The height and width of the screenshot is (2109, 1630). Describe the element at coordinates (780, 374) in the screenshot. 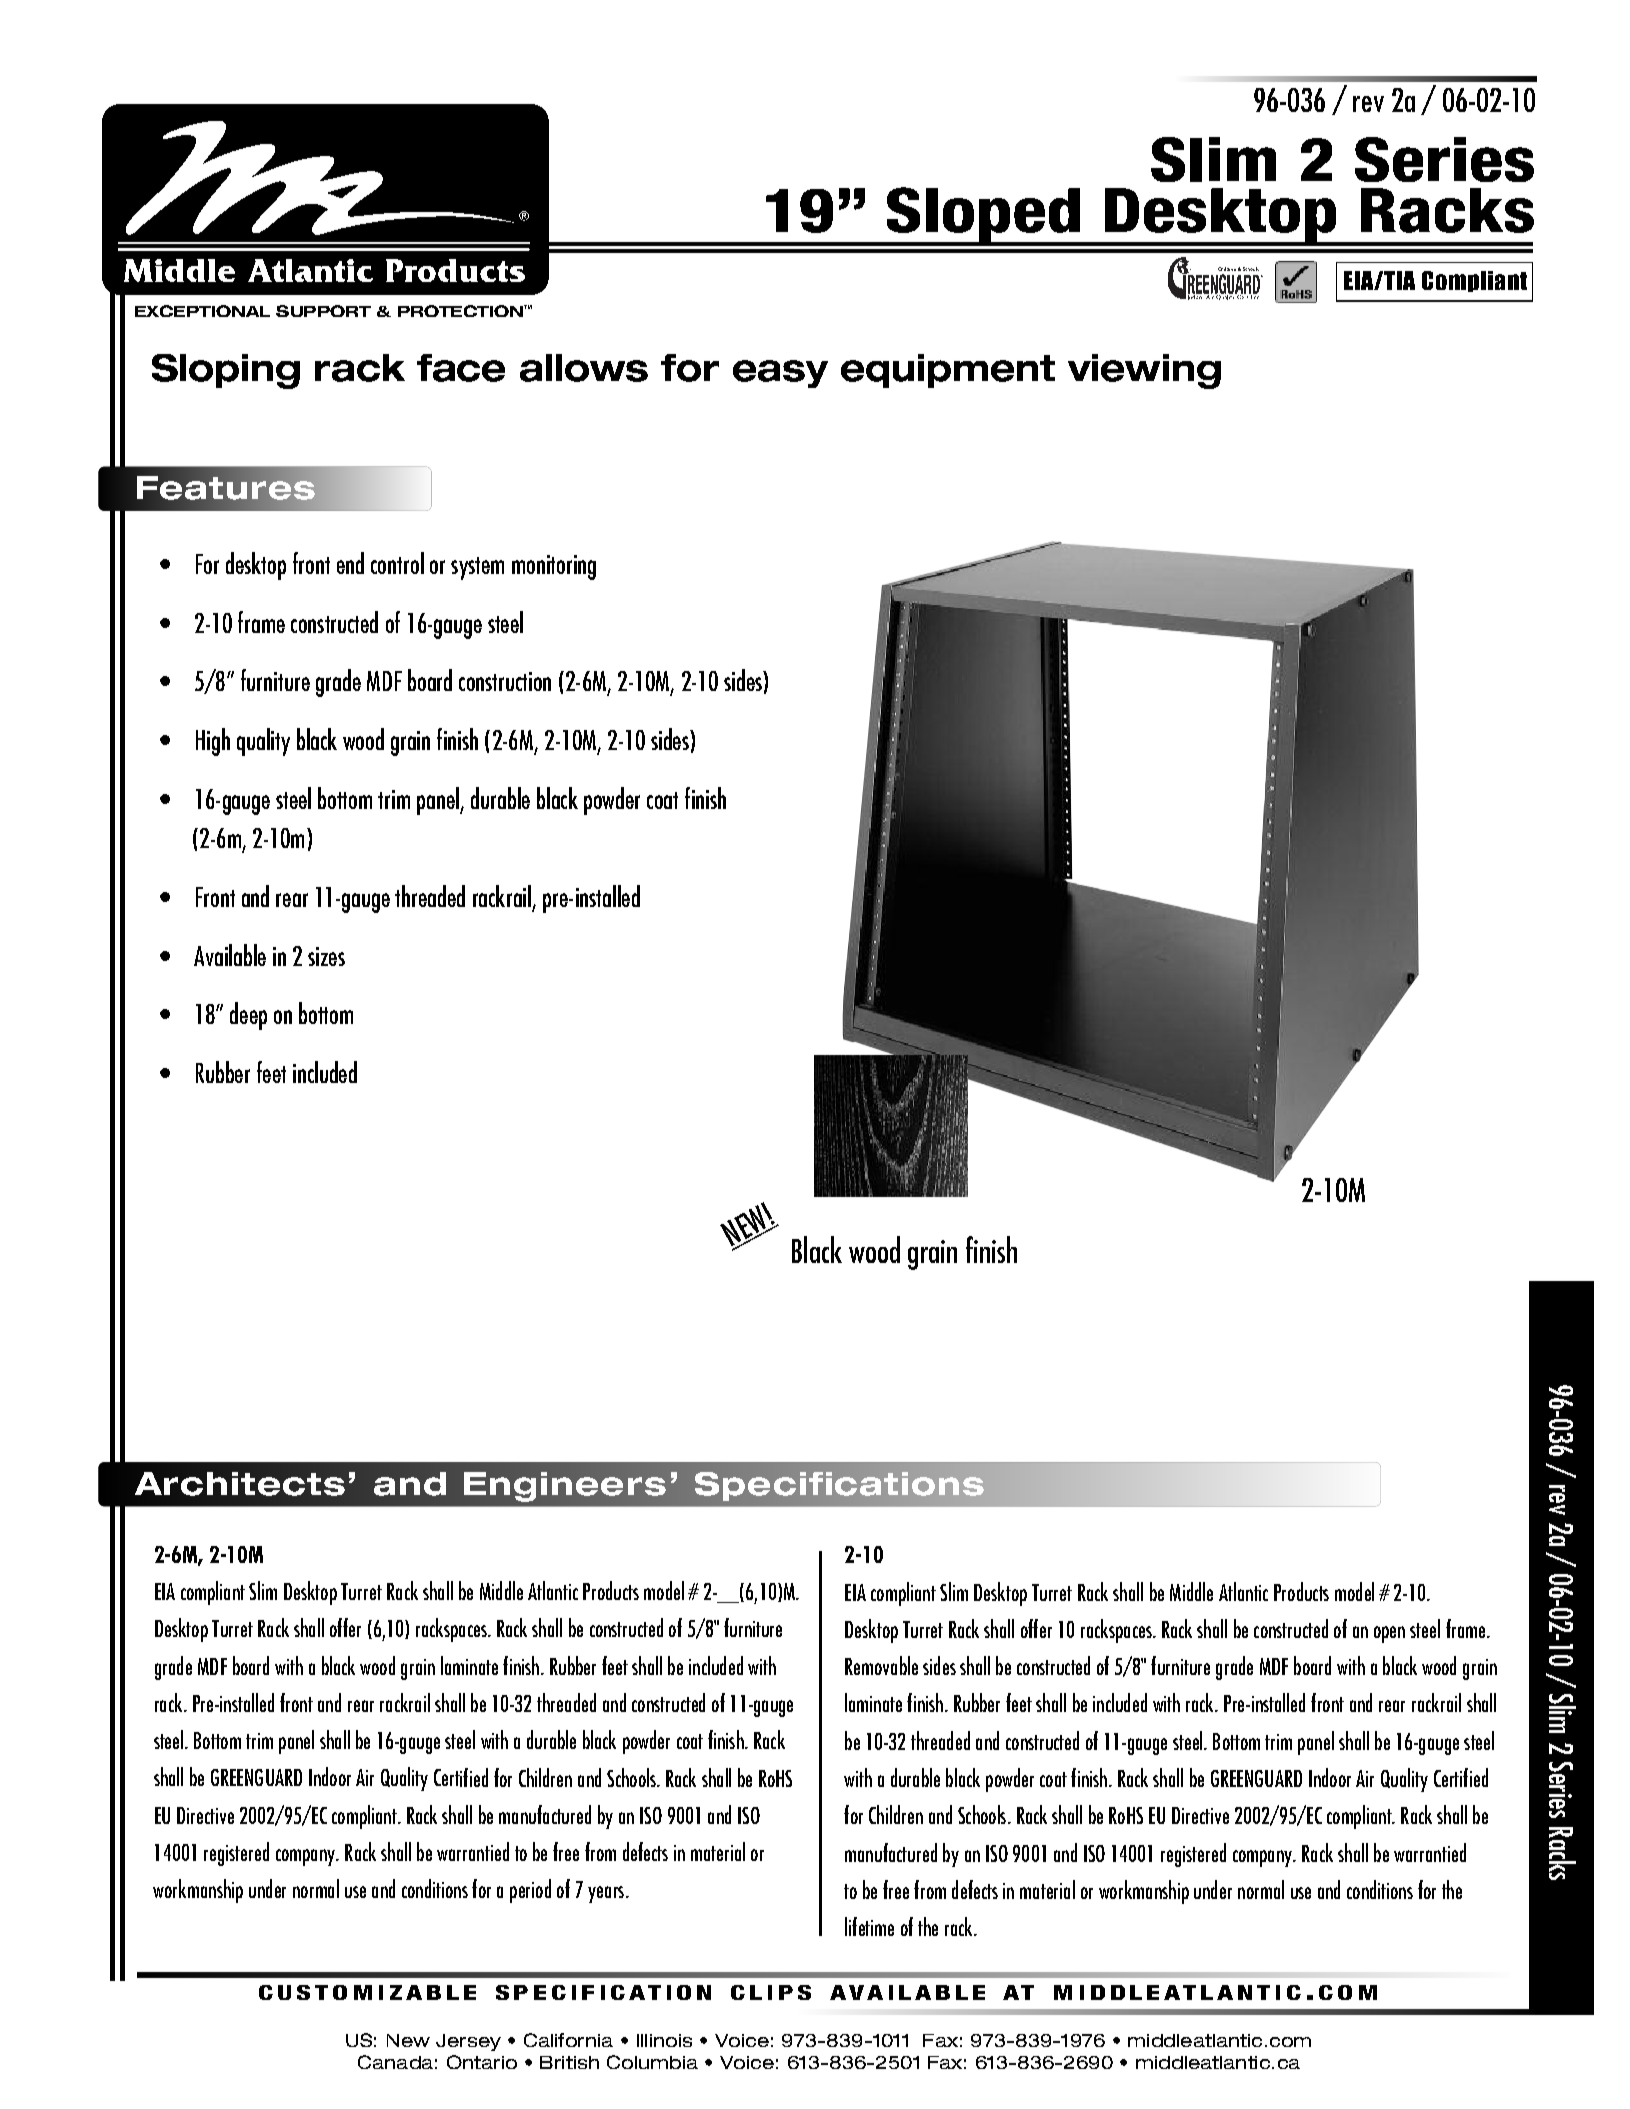

I see `easy` at that location.
